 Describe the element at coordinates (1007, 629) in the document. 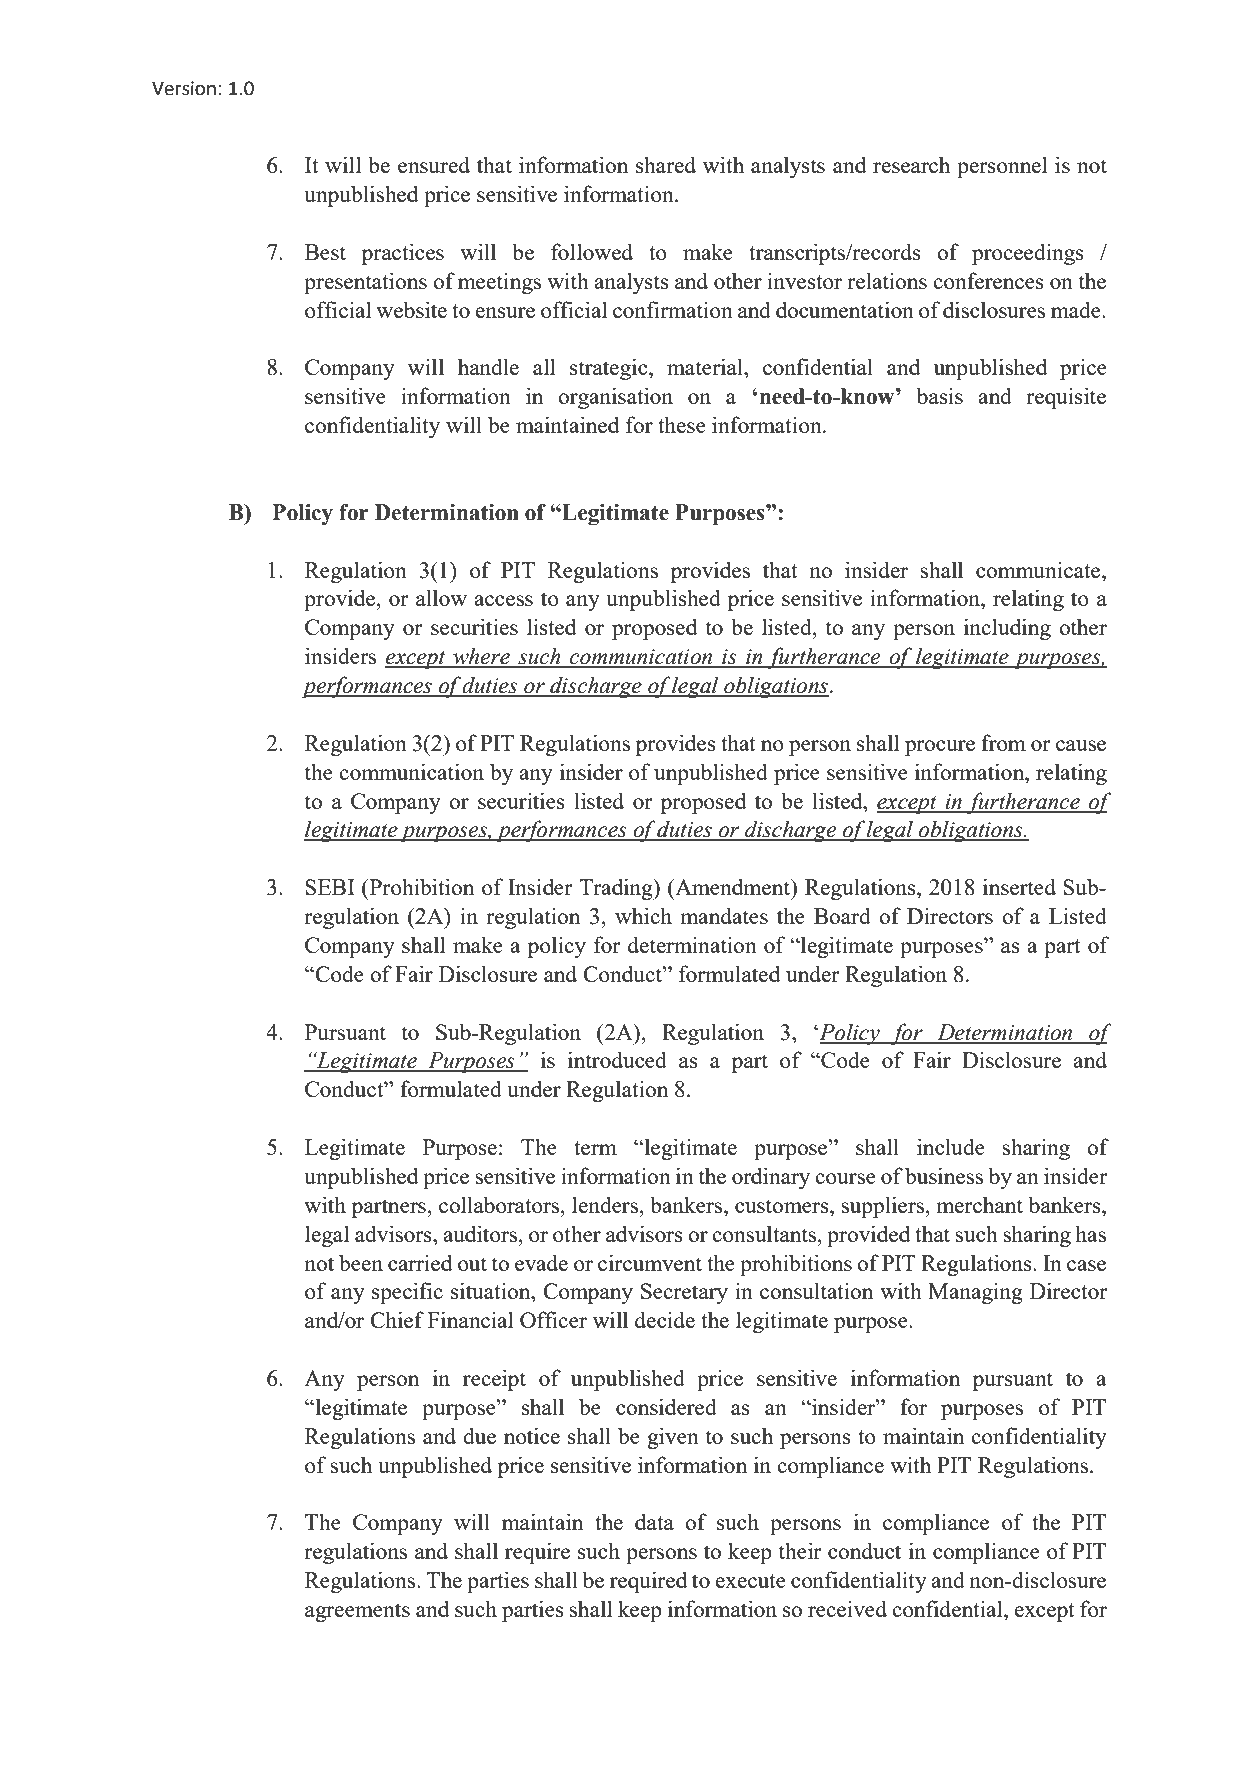

I see `including` at that location.
